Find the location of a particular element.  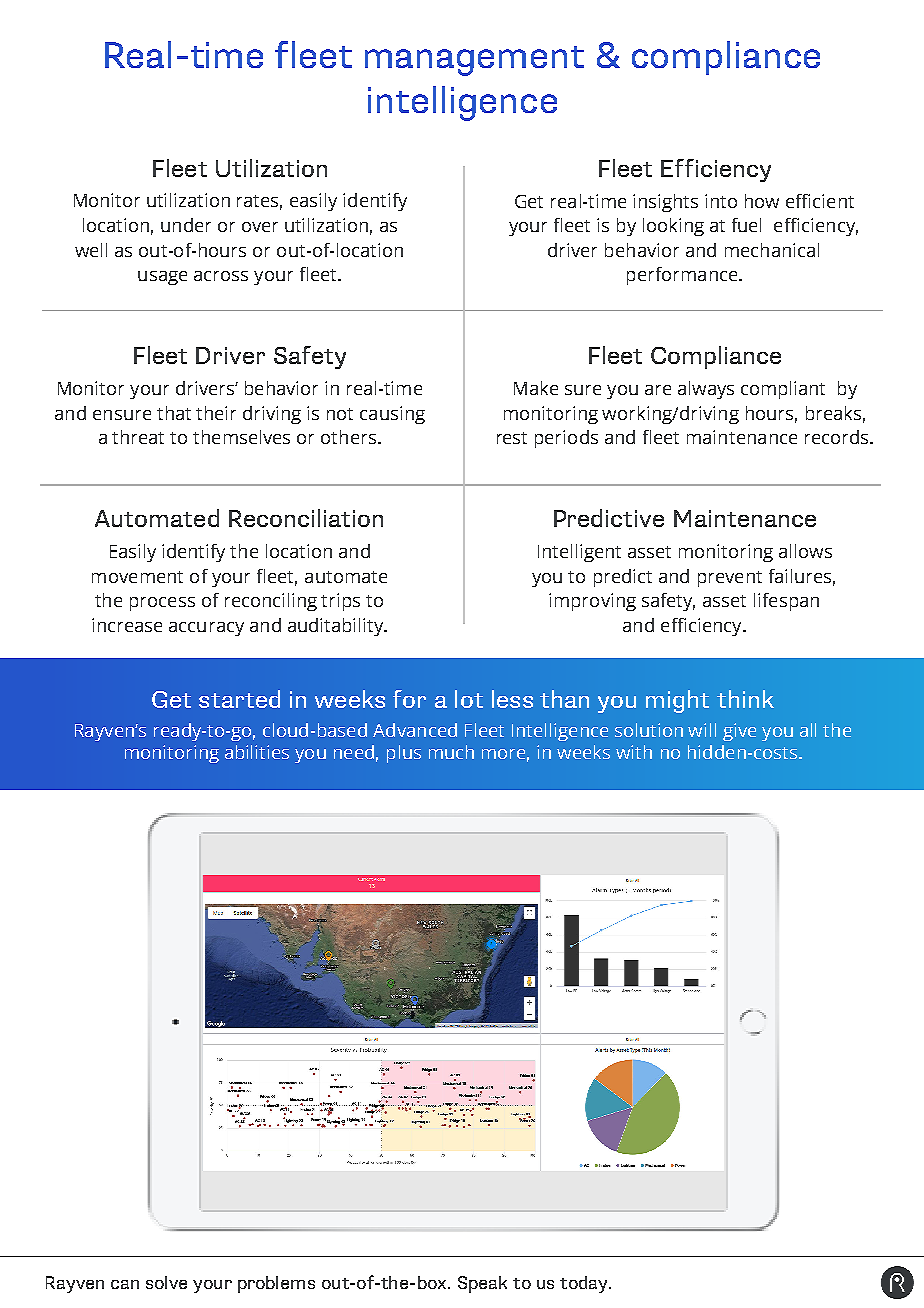

under is located at coordinates (186, 225).
